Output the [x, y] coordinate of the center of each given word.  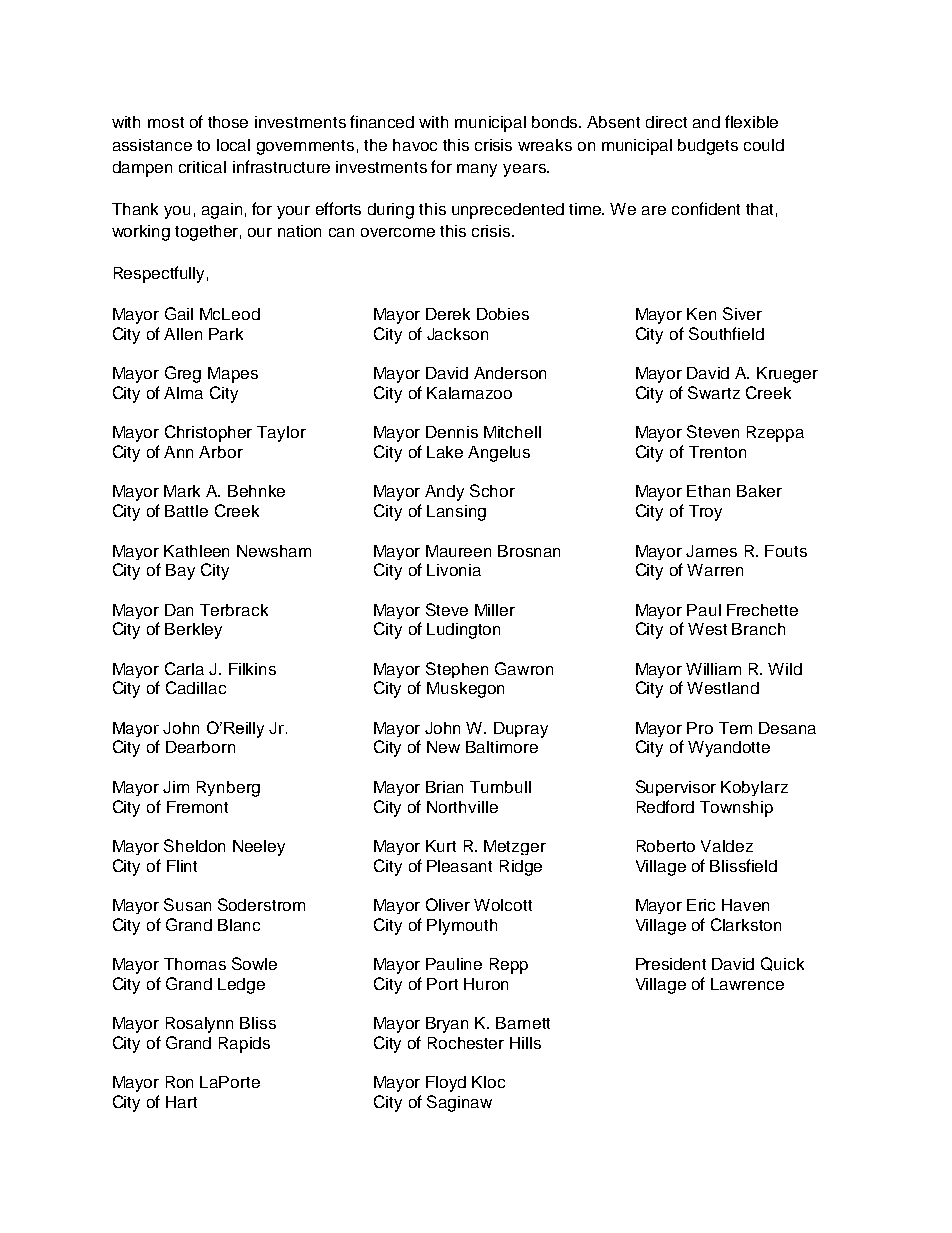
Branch [758, 629]
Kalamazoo [469, 393]
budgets [708, 147]
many [477, 170]
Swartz [714, 392]
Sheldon [194, 845]
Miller [495, 610]
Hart [181, 1102]
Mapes [233, 375]
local [233, 145]
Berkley [193, 631]
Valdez [727, 846]
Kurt [441, 846]
